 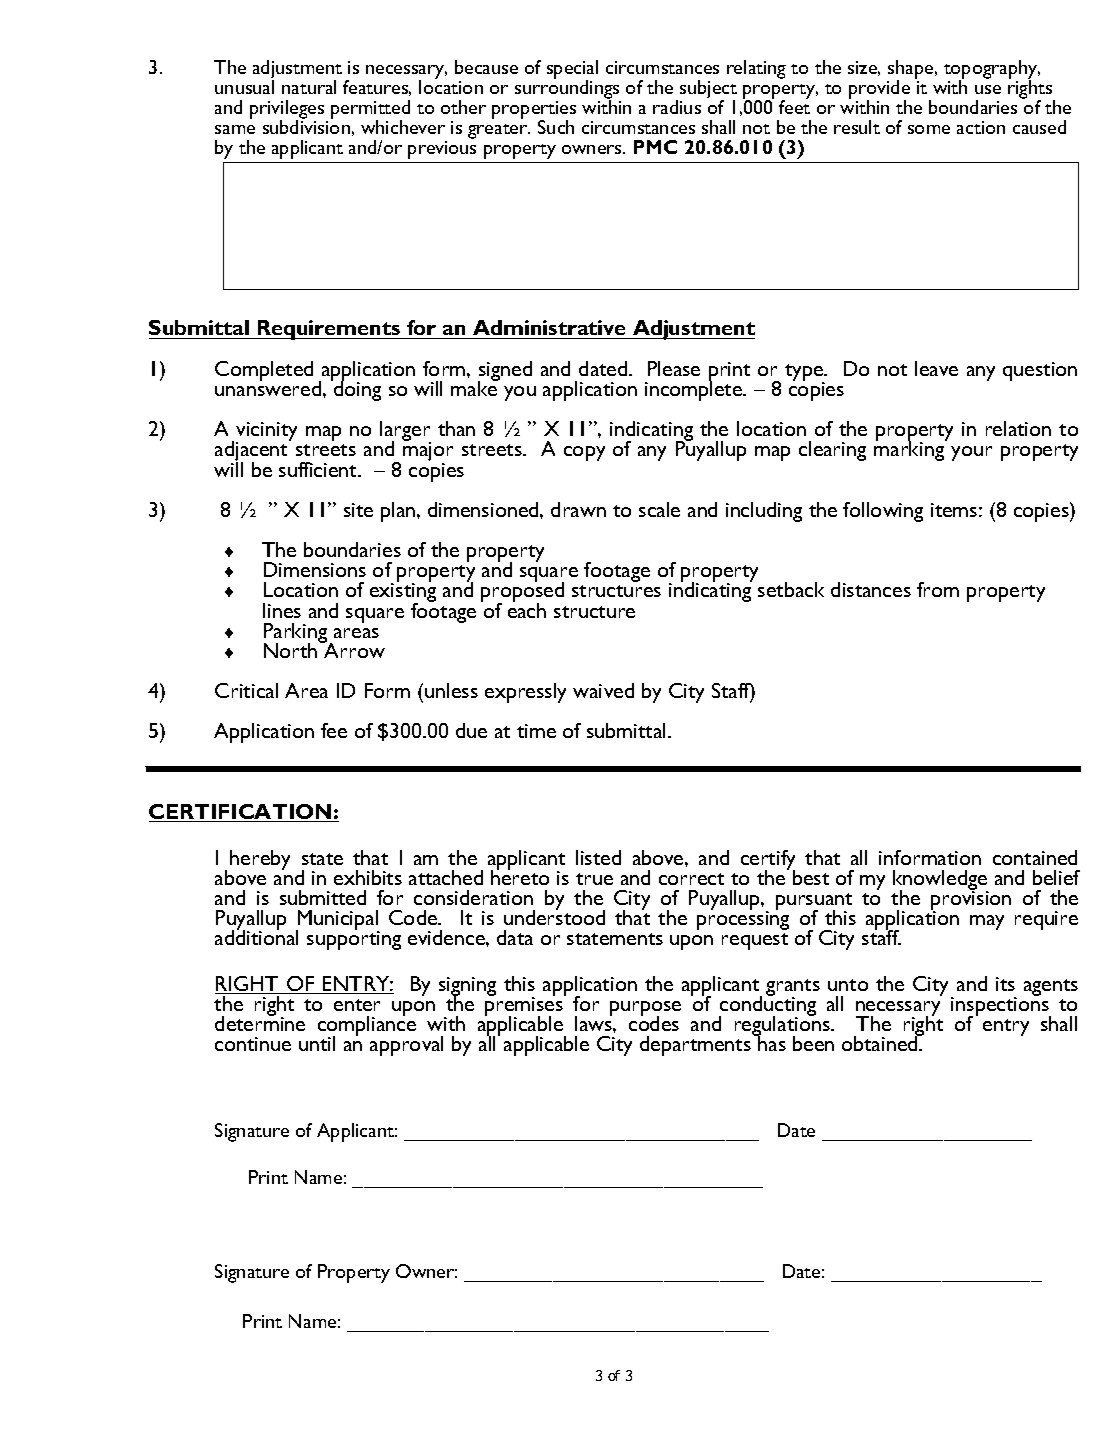 What do you see at coordinates (315, 569) in the screenshot?
I see `Dimensions` at bounding box center [315, 569].
